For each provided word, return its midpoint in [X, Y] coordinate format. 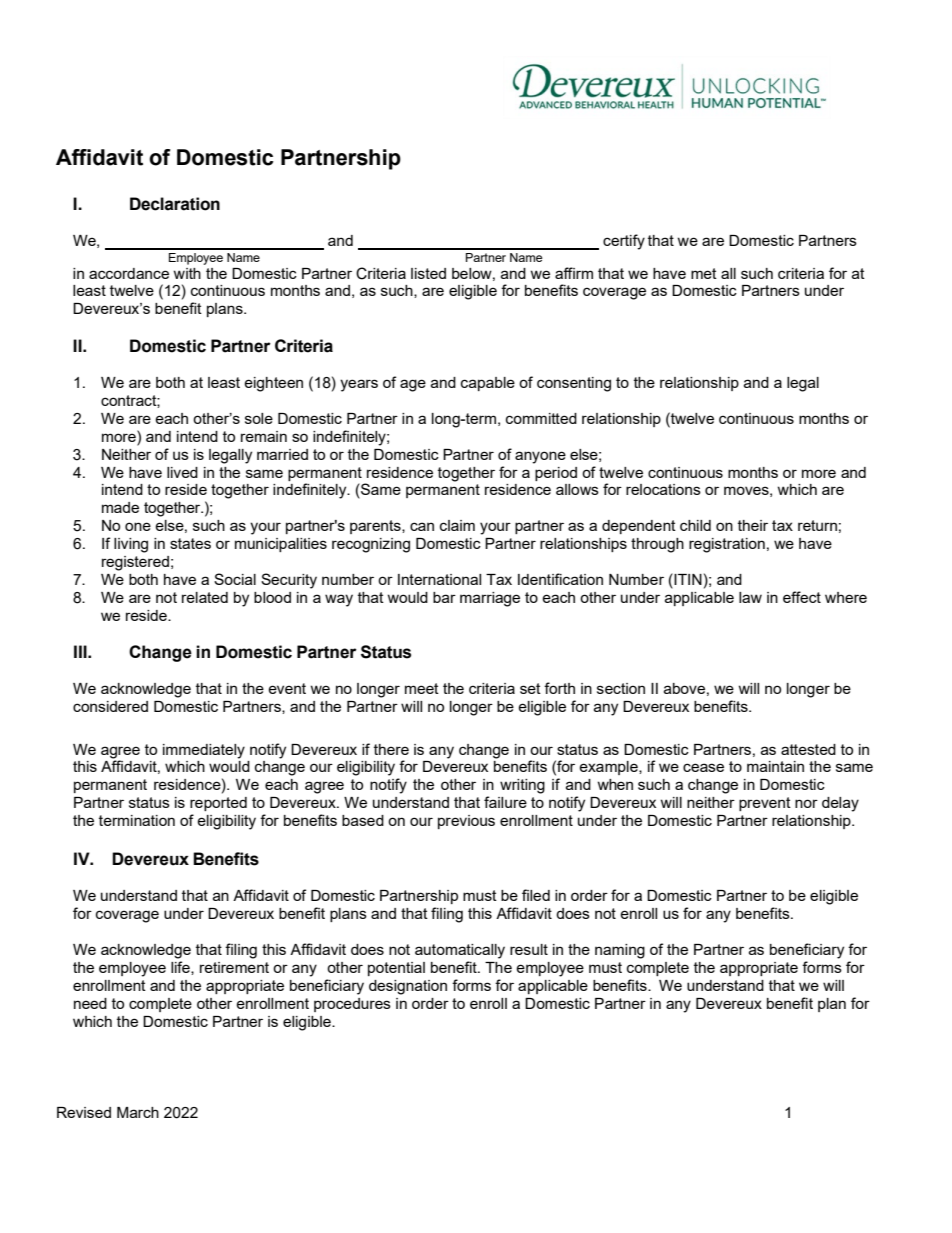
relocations [663, 489]
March [138, 1112]
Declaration [175, 204]
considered [110, 706]
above [684, 688]
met [704, 273]
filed [536, 895]
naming [620, 951]
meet [422, 688]
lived [182, 472]
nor [806, 803]
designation [408, 987]
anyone [540, 457]
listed [428, 273]
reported [218, 804]
